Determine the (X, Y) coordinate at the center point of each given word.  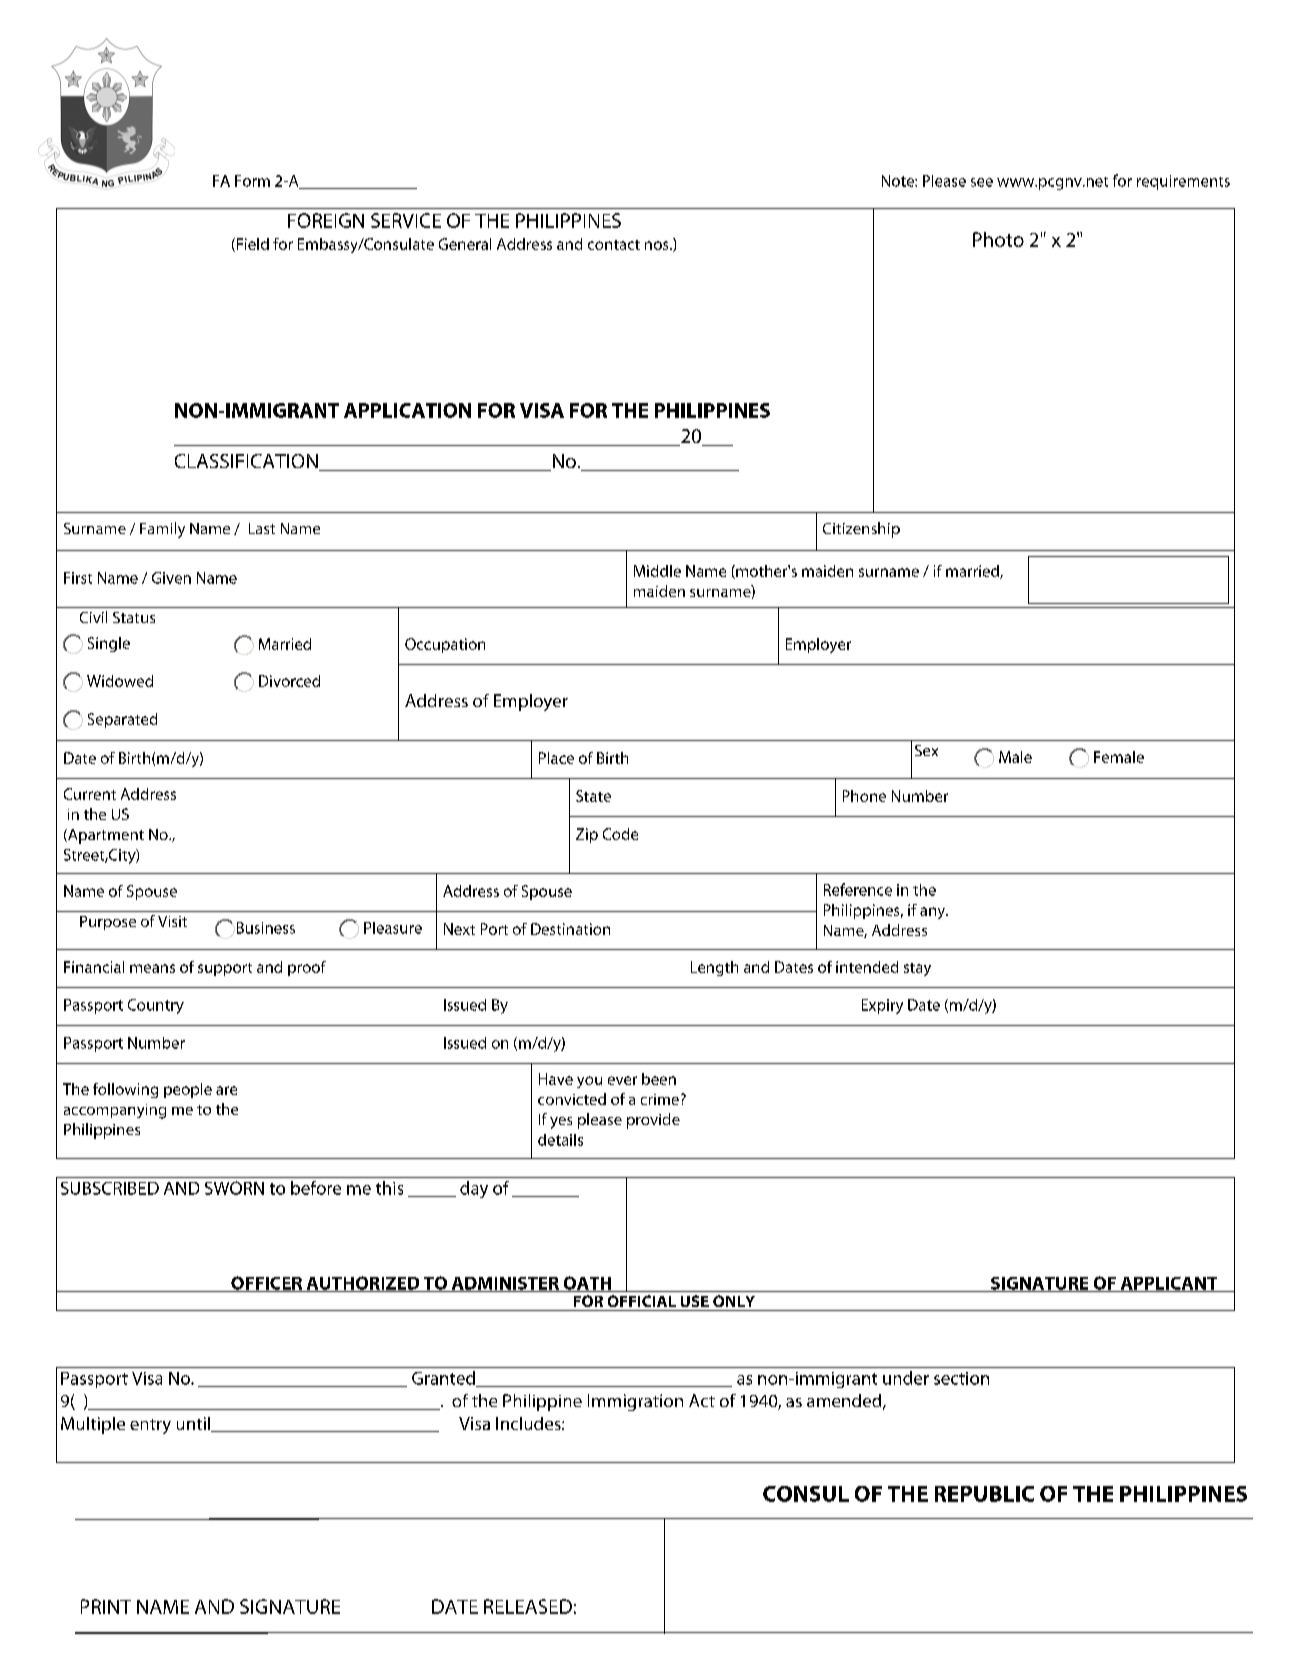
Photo (998, 239)
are (226, 1090)
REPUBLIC (984, 1494)
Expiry (882, 1006)
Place (556, 758)
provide (653, 1121)
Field (251, 245)
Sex (926, 750)
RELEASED (528, 1606)
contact (614, 245)
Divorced (289, 681)
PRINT (106, 1606)
